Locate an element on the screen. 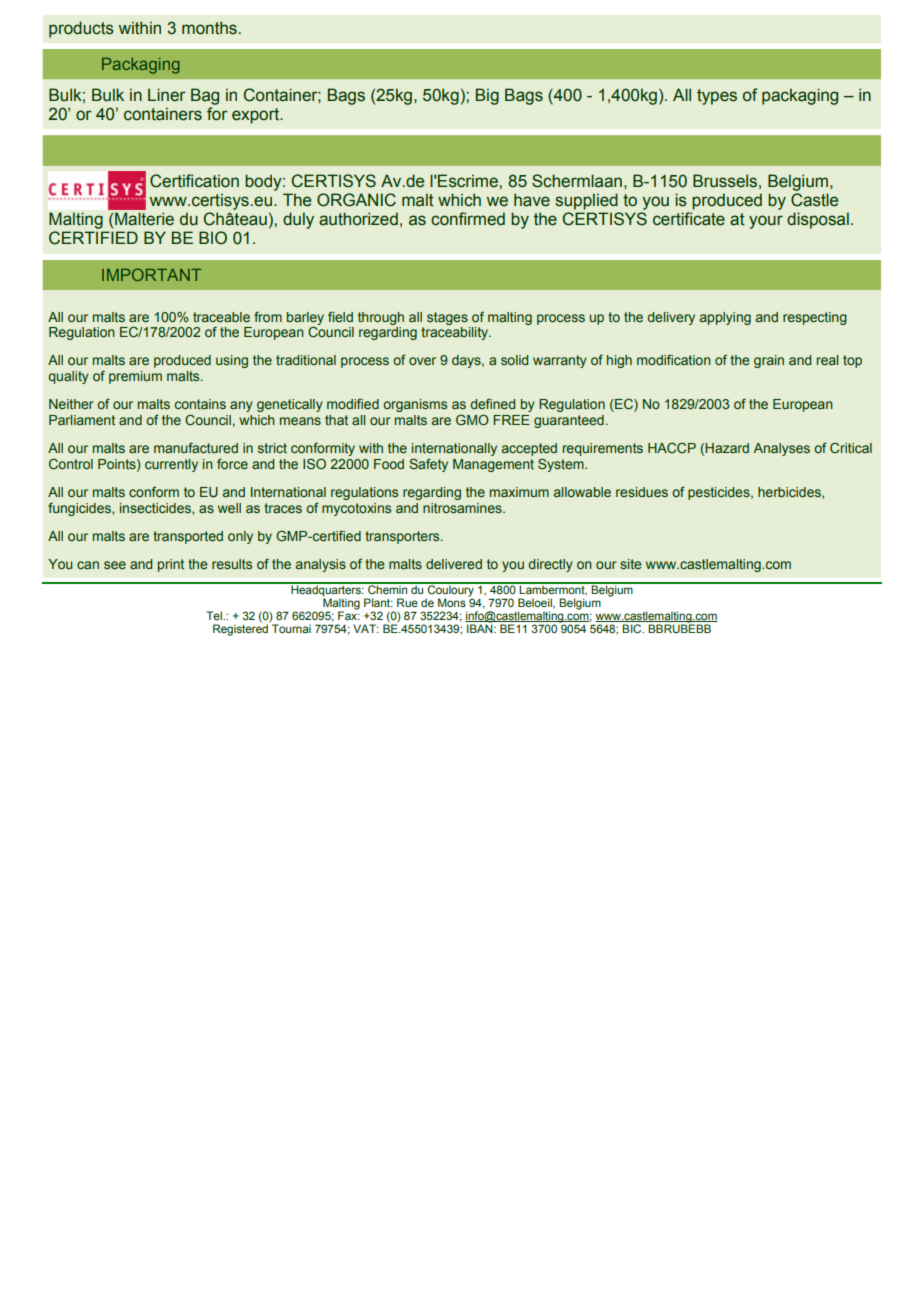  types is located at coordinates (717, 97).
